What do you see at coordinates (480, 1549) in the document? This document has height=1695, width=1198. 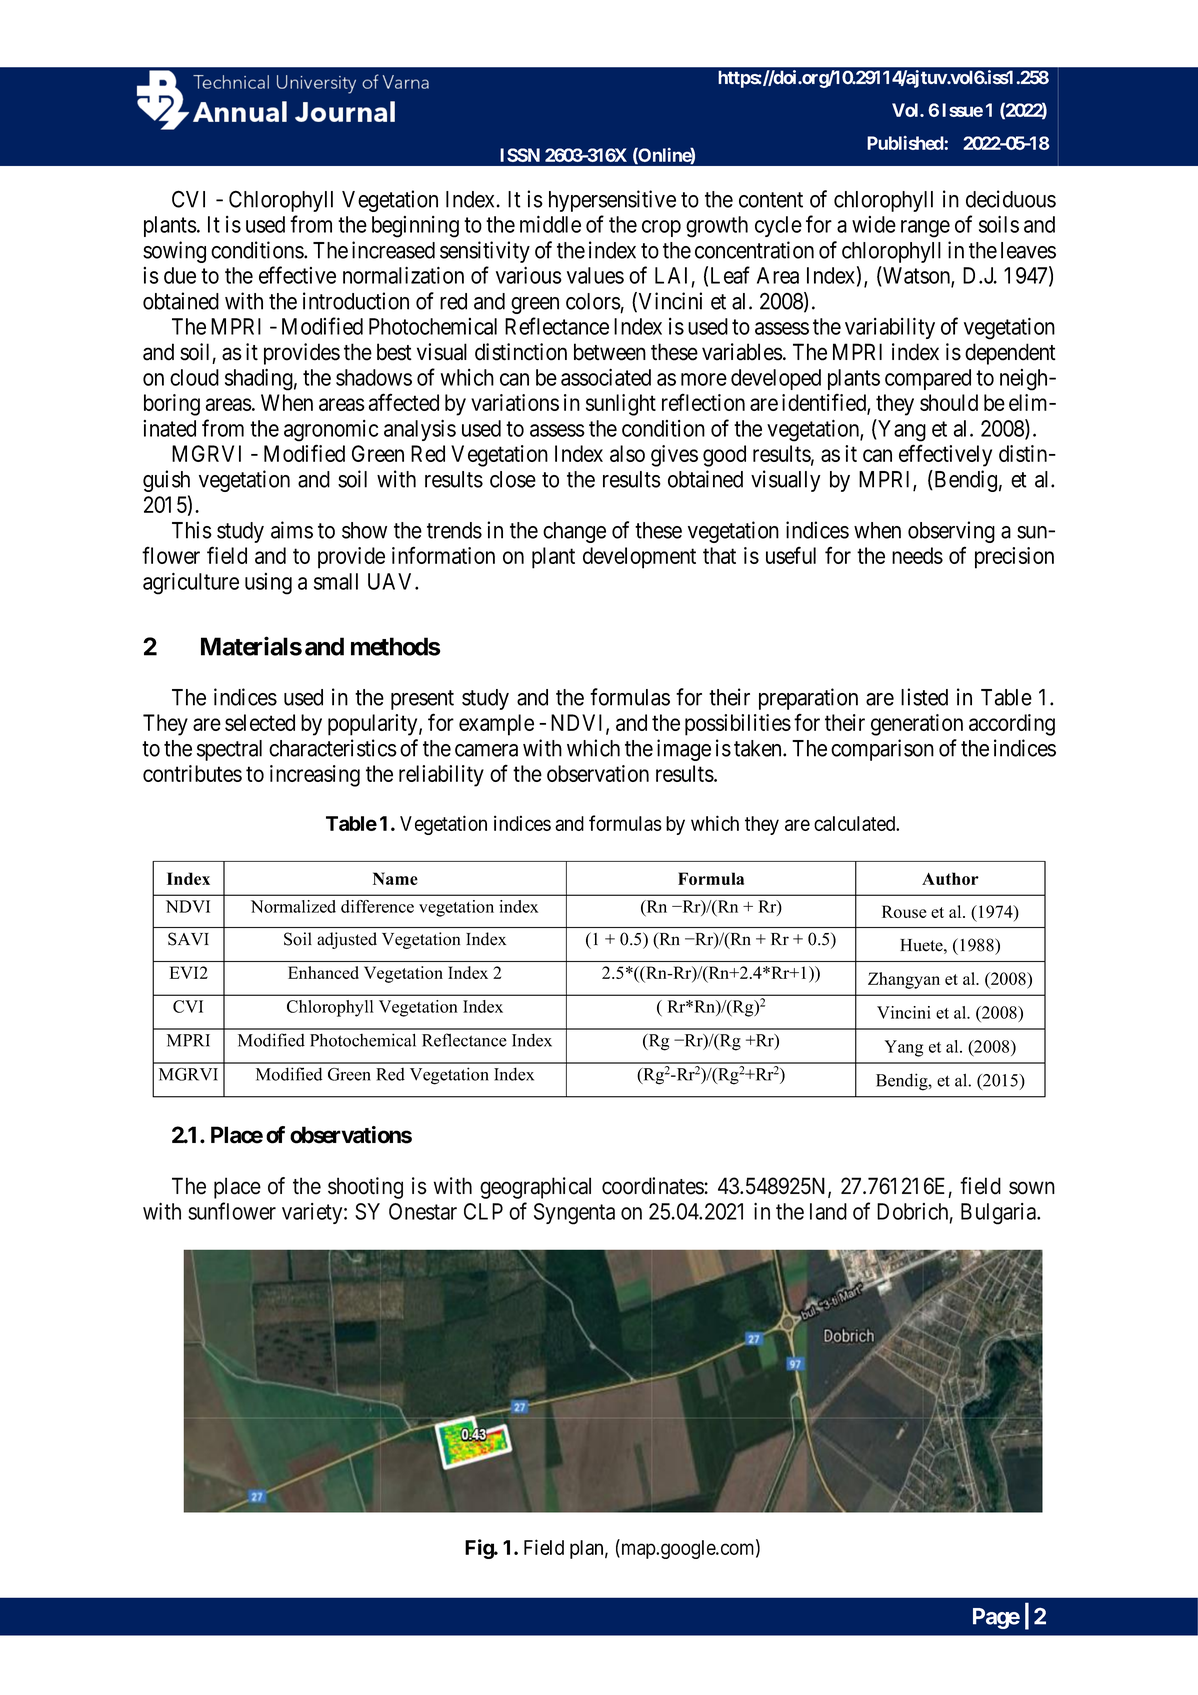 I see `Fig` at bounding box center [480, 1549].
